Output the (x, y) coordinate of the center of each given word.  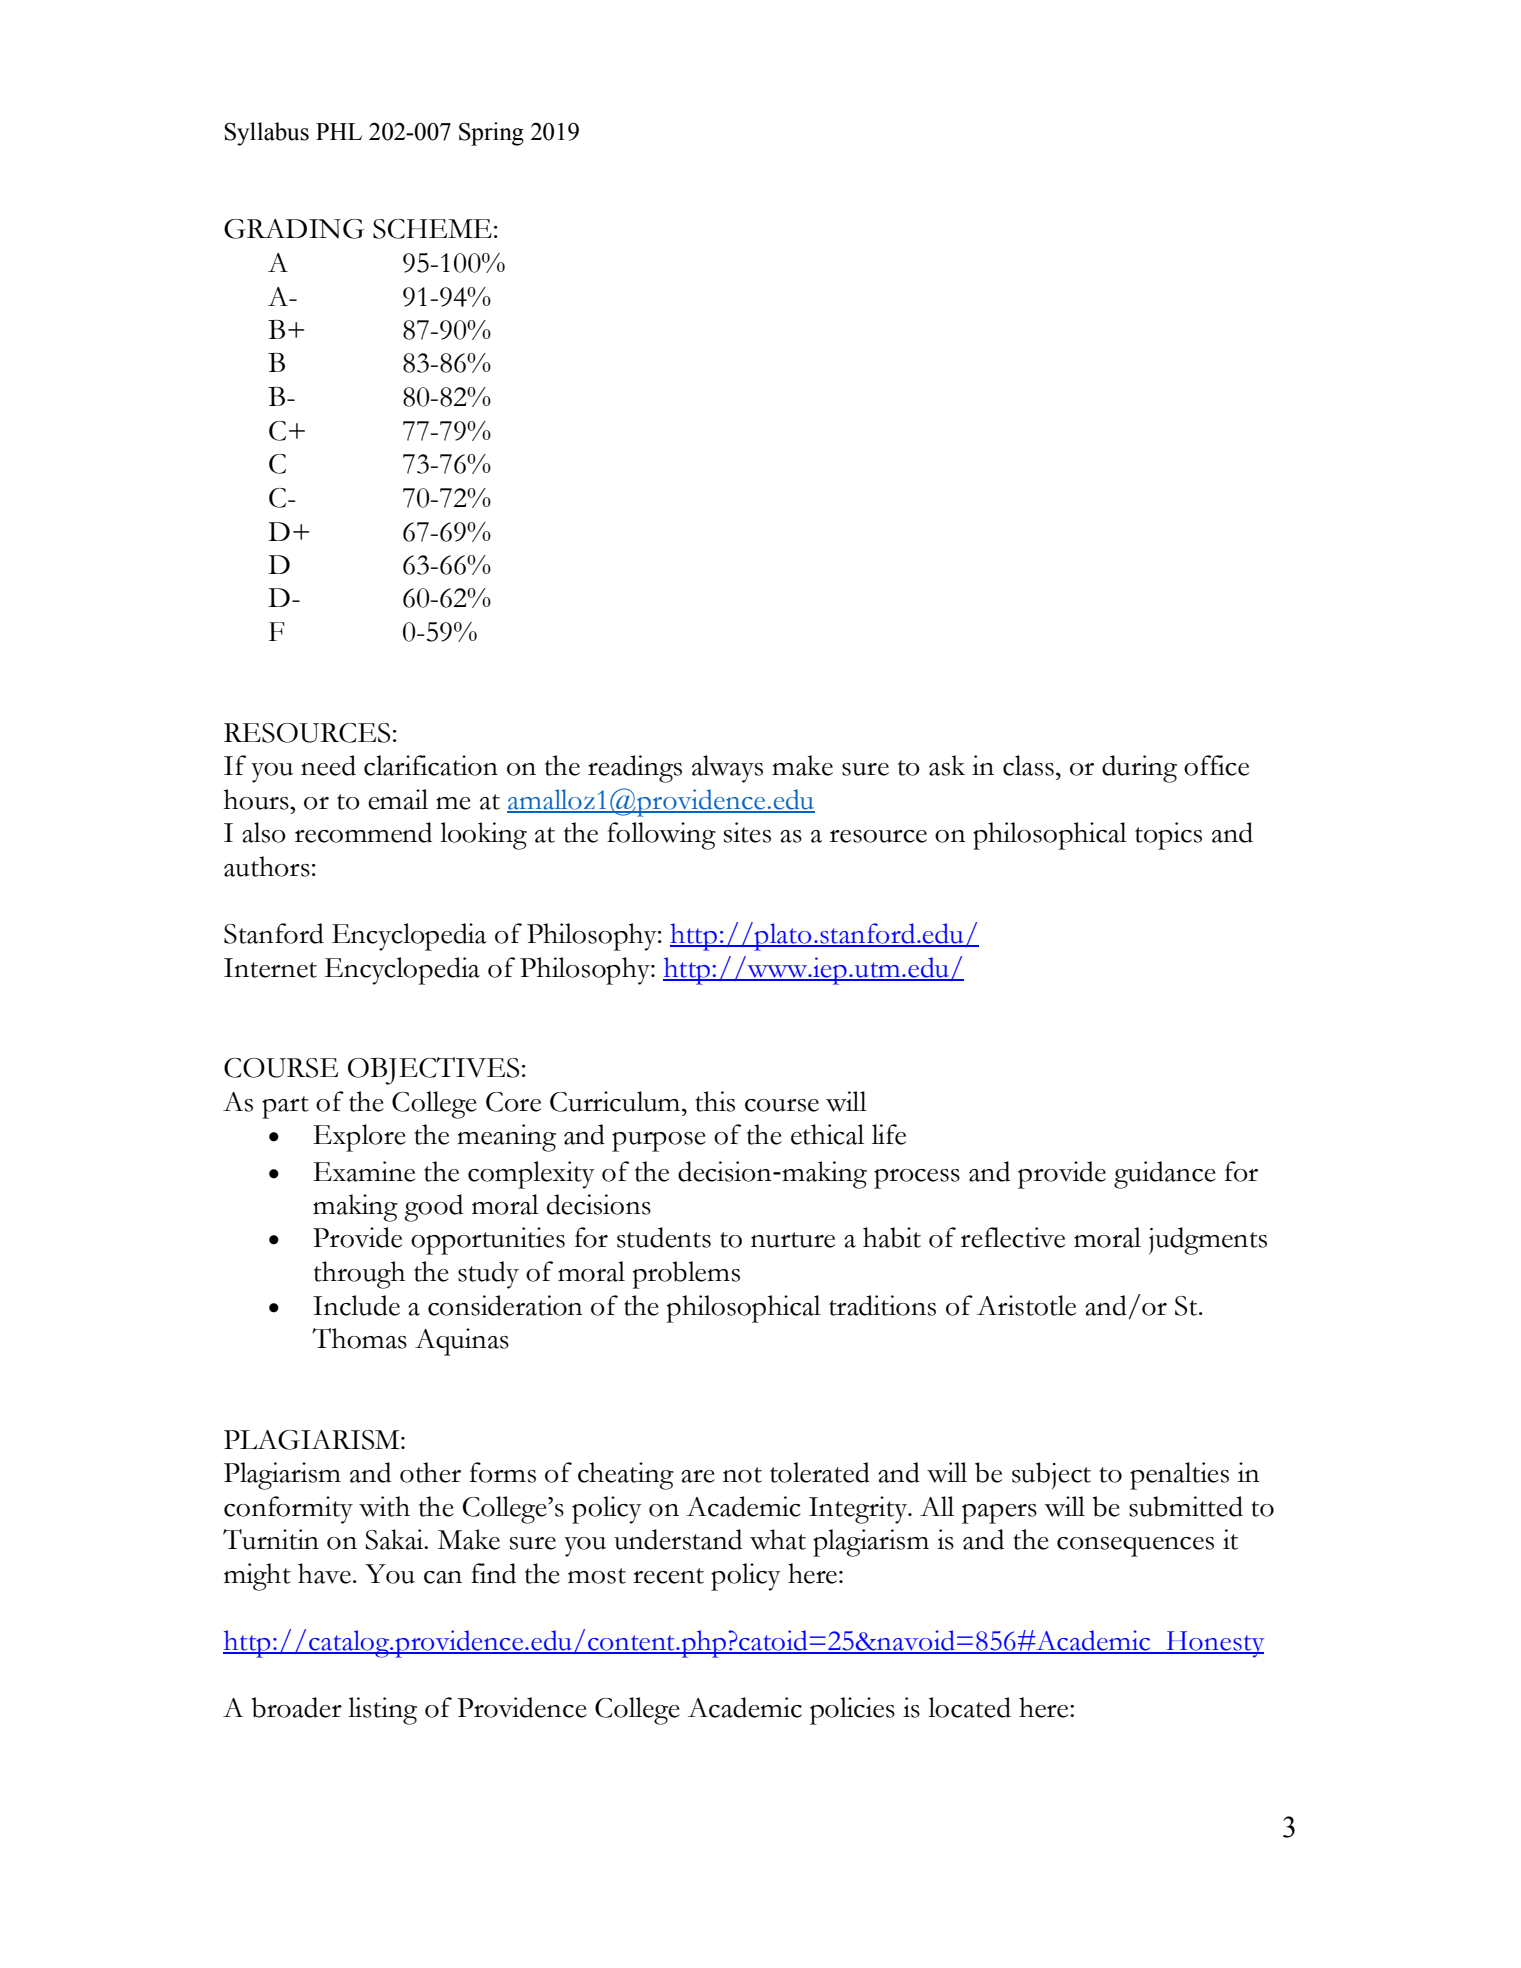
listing (382, 1711)
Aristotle (1026, 1305)
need (328, 765)
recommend (363, 832)
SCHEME (432, 229)
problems (686, 1275)
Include (356, 1305)
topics (1168, 836)
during (1139, 769)
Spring (491, 134)
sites (747, 832)
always (727, 769)
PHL (339, 131)
